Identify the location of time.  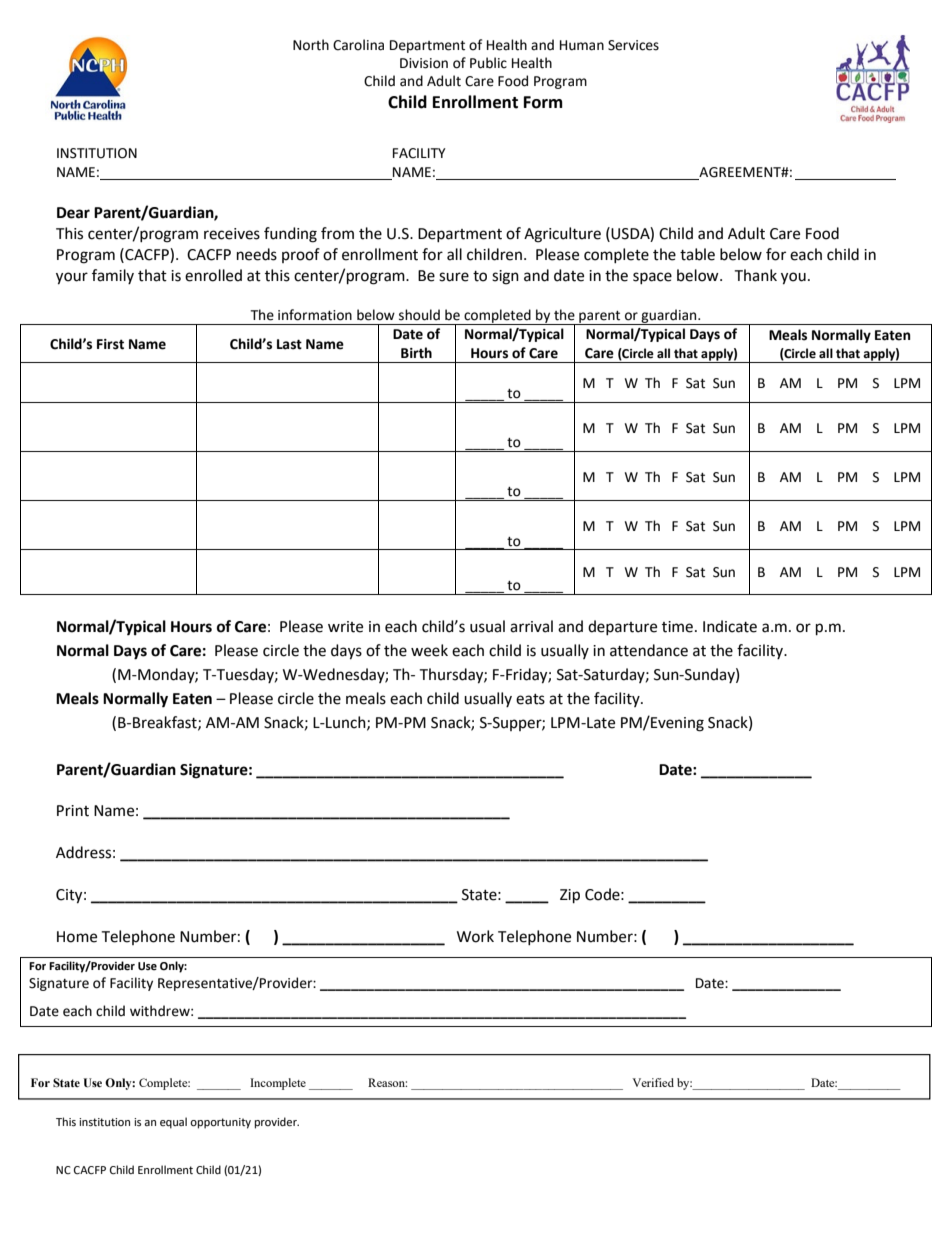
(677, 627).
